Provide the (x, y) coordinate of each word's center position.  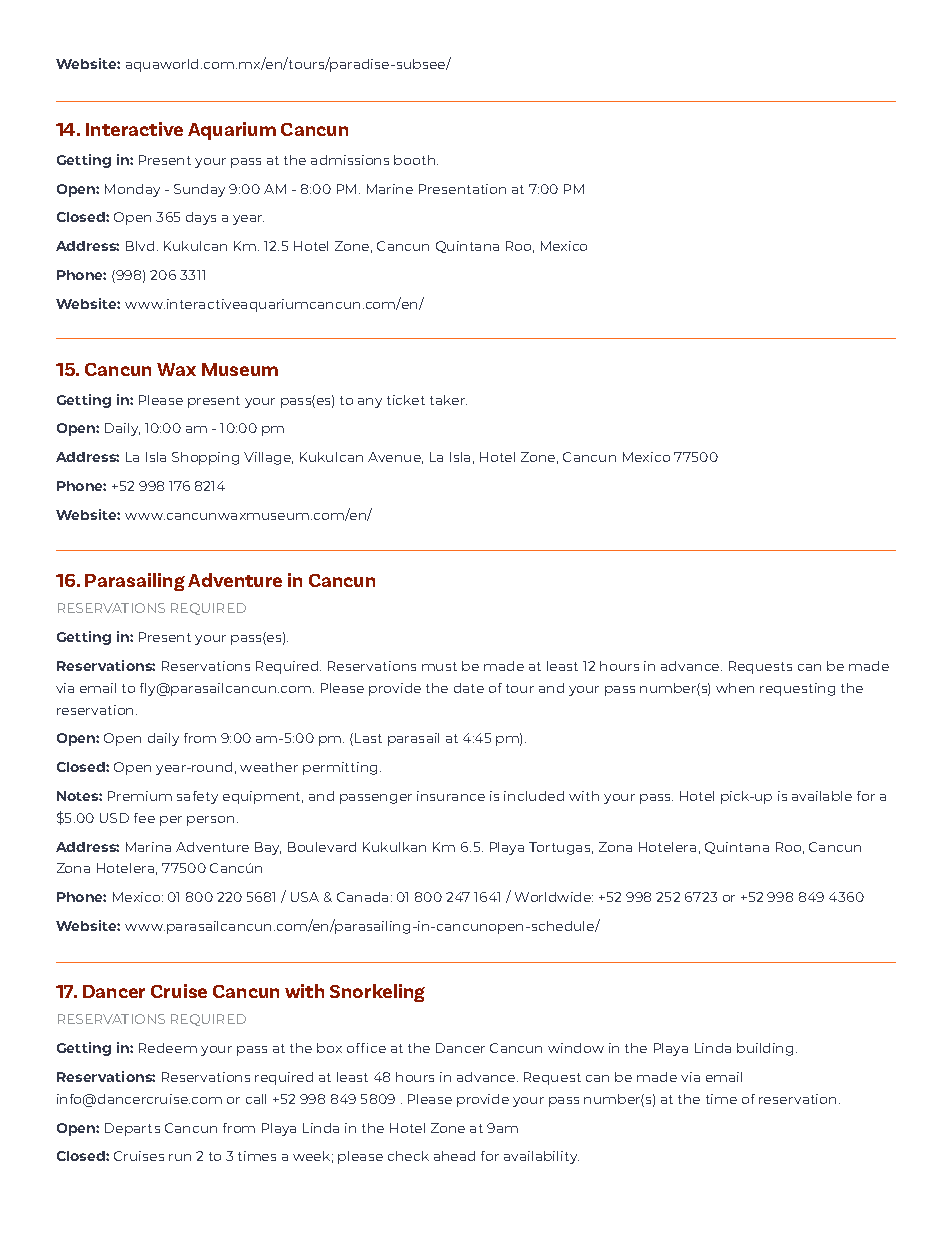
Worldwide (554, 897)
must (439, 666)
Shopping (205, 458)
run (180, 1157)
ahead (454, 1156)
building (765, 1049)
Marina (148, 847)
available (822, 796)
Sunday (199, 190)
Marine (390, 189)
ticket (406, 400)
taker (448, 400)
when (735, 688)
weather (269, 767)
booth (416, 160)
